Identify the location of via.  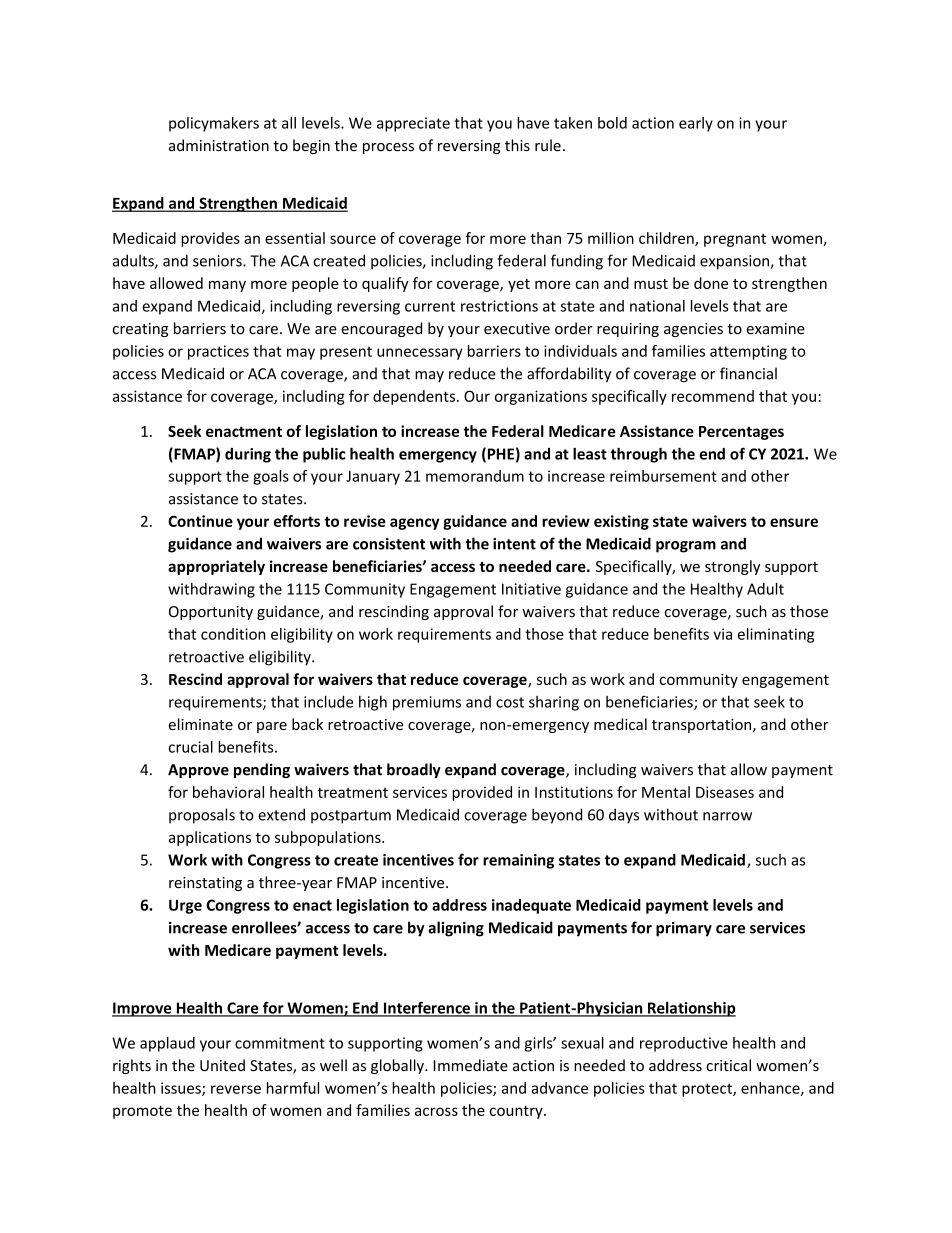
(723, 634).
